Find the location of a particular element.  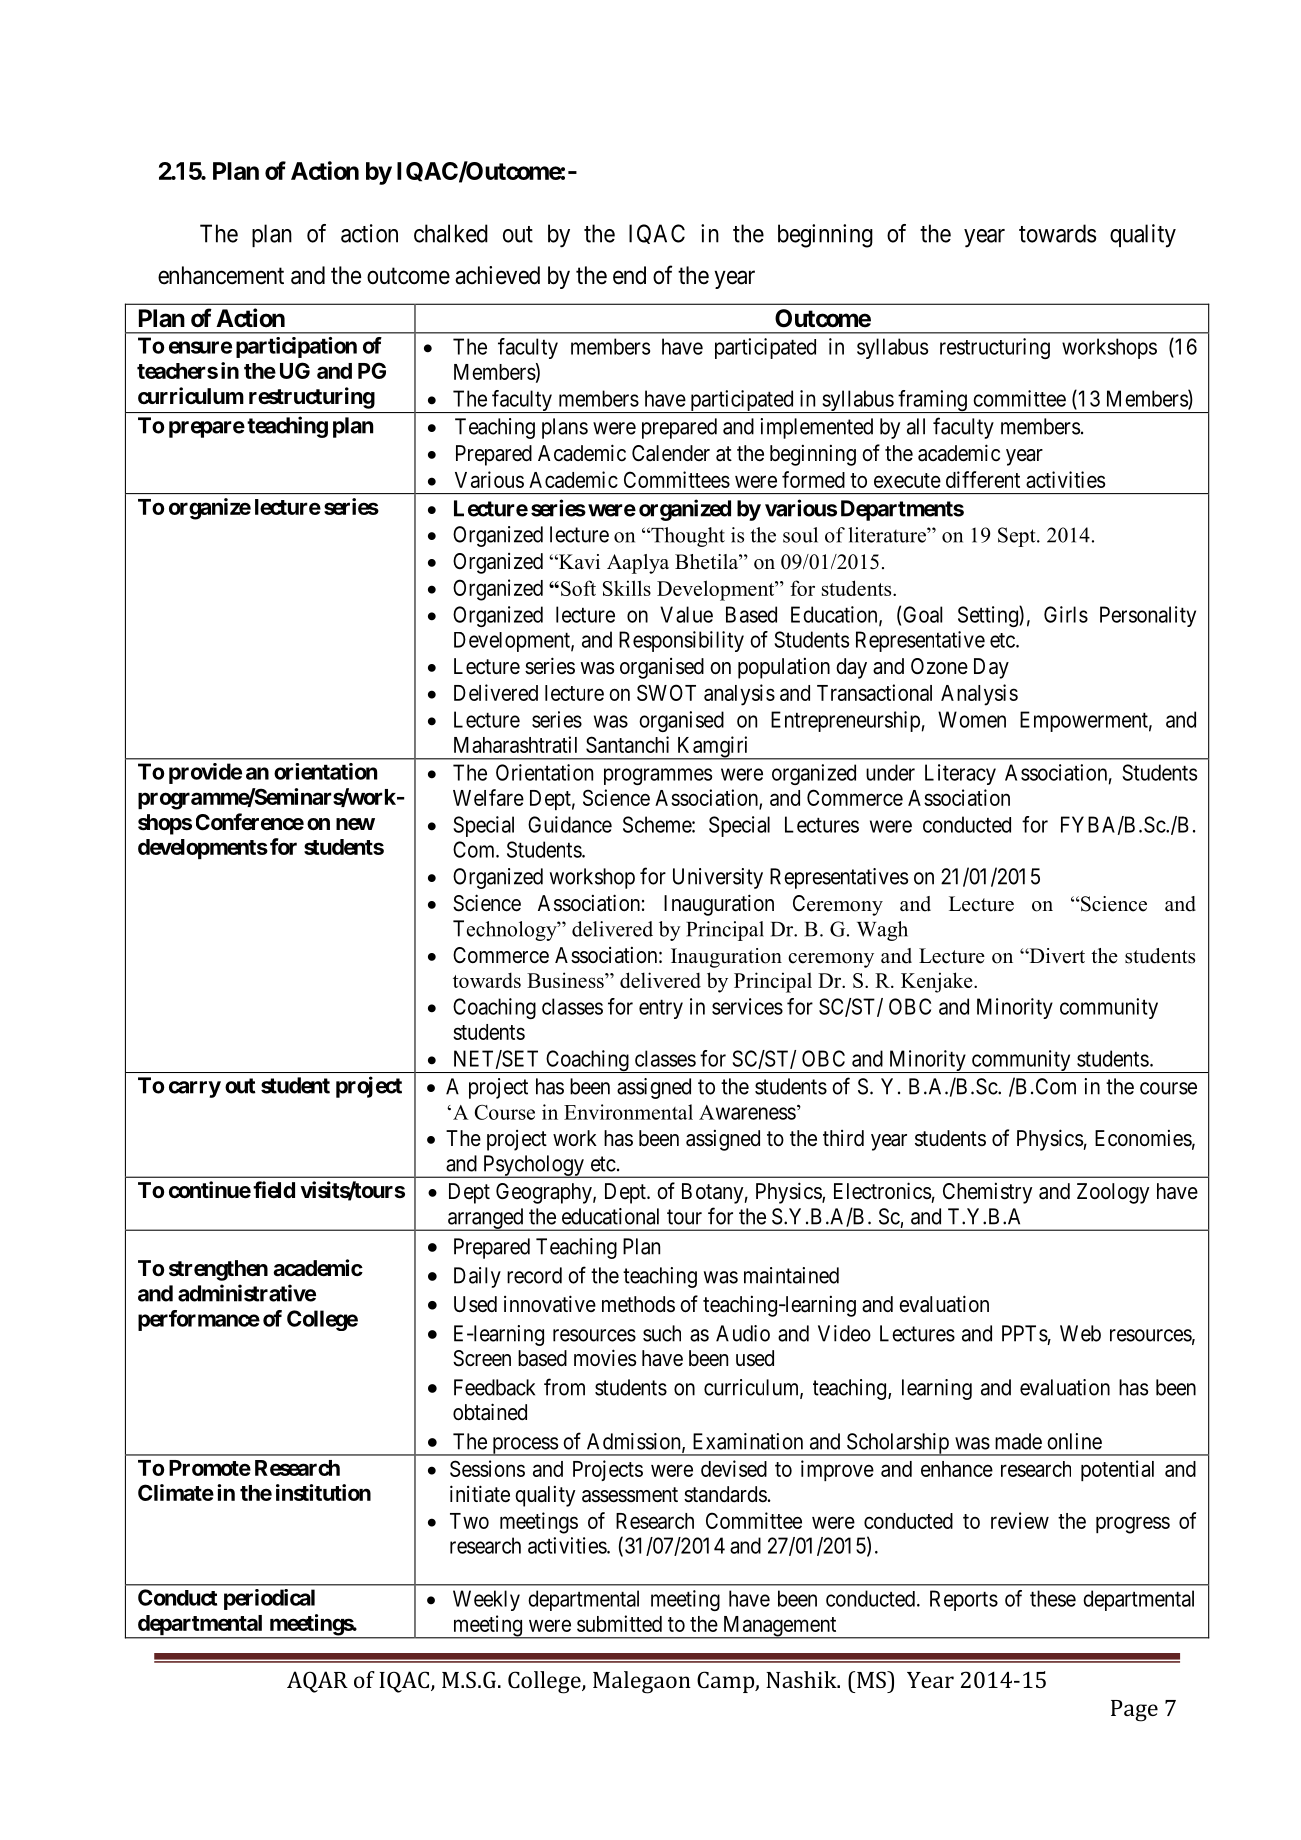

framing is located at coordinates (932, 401).
